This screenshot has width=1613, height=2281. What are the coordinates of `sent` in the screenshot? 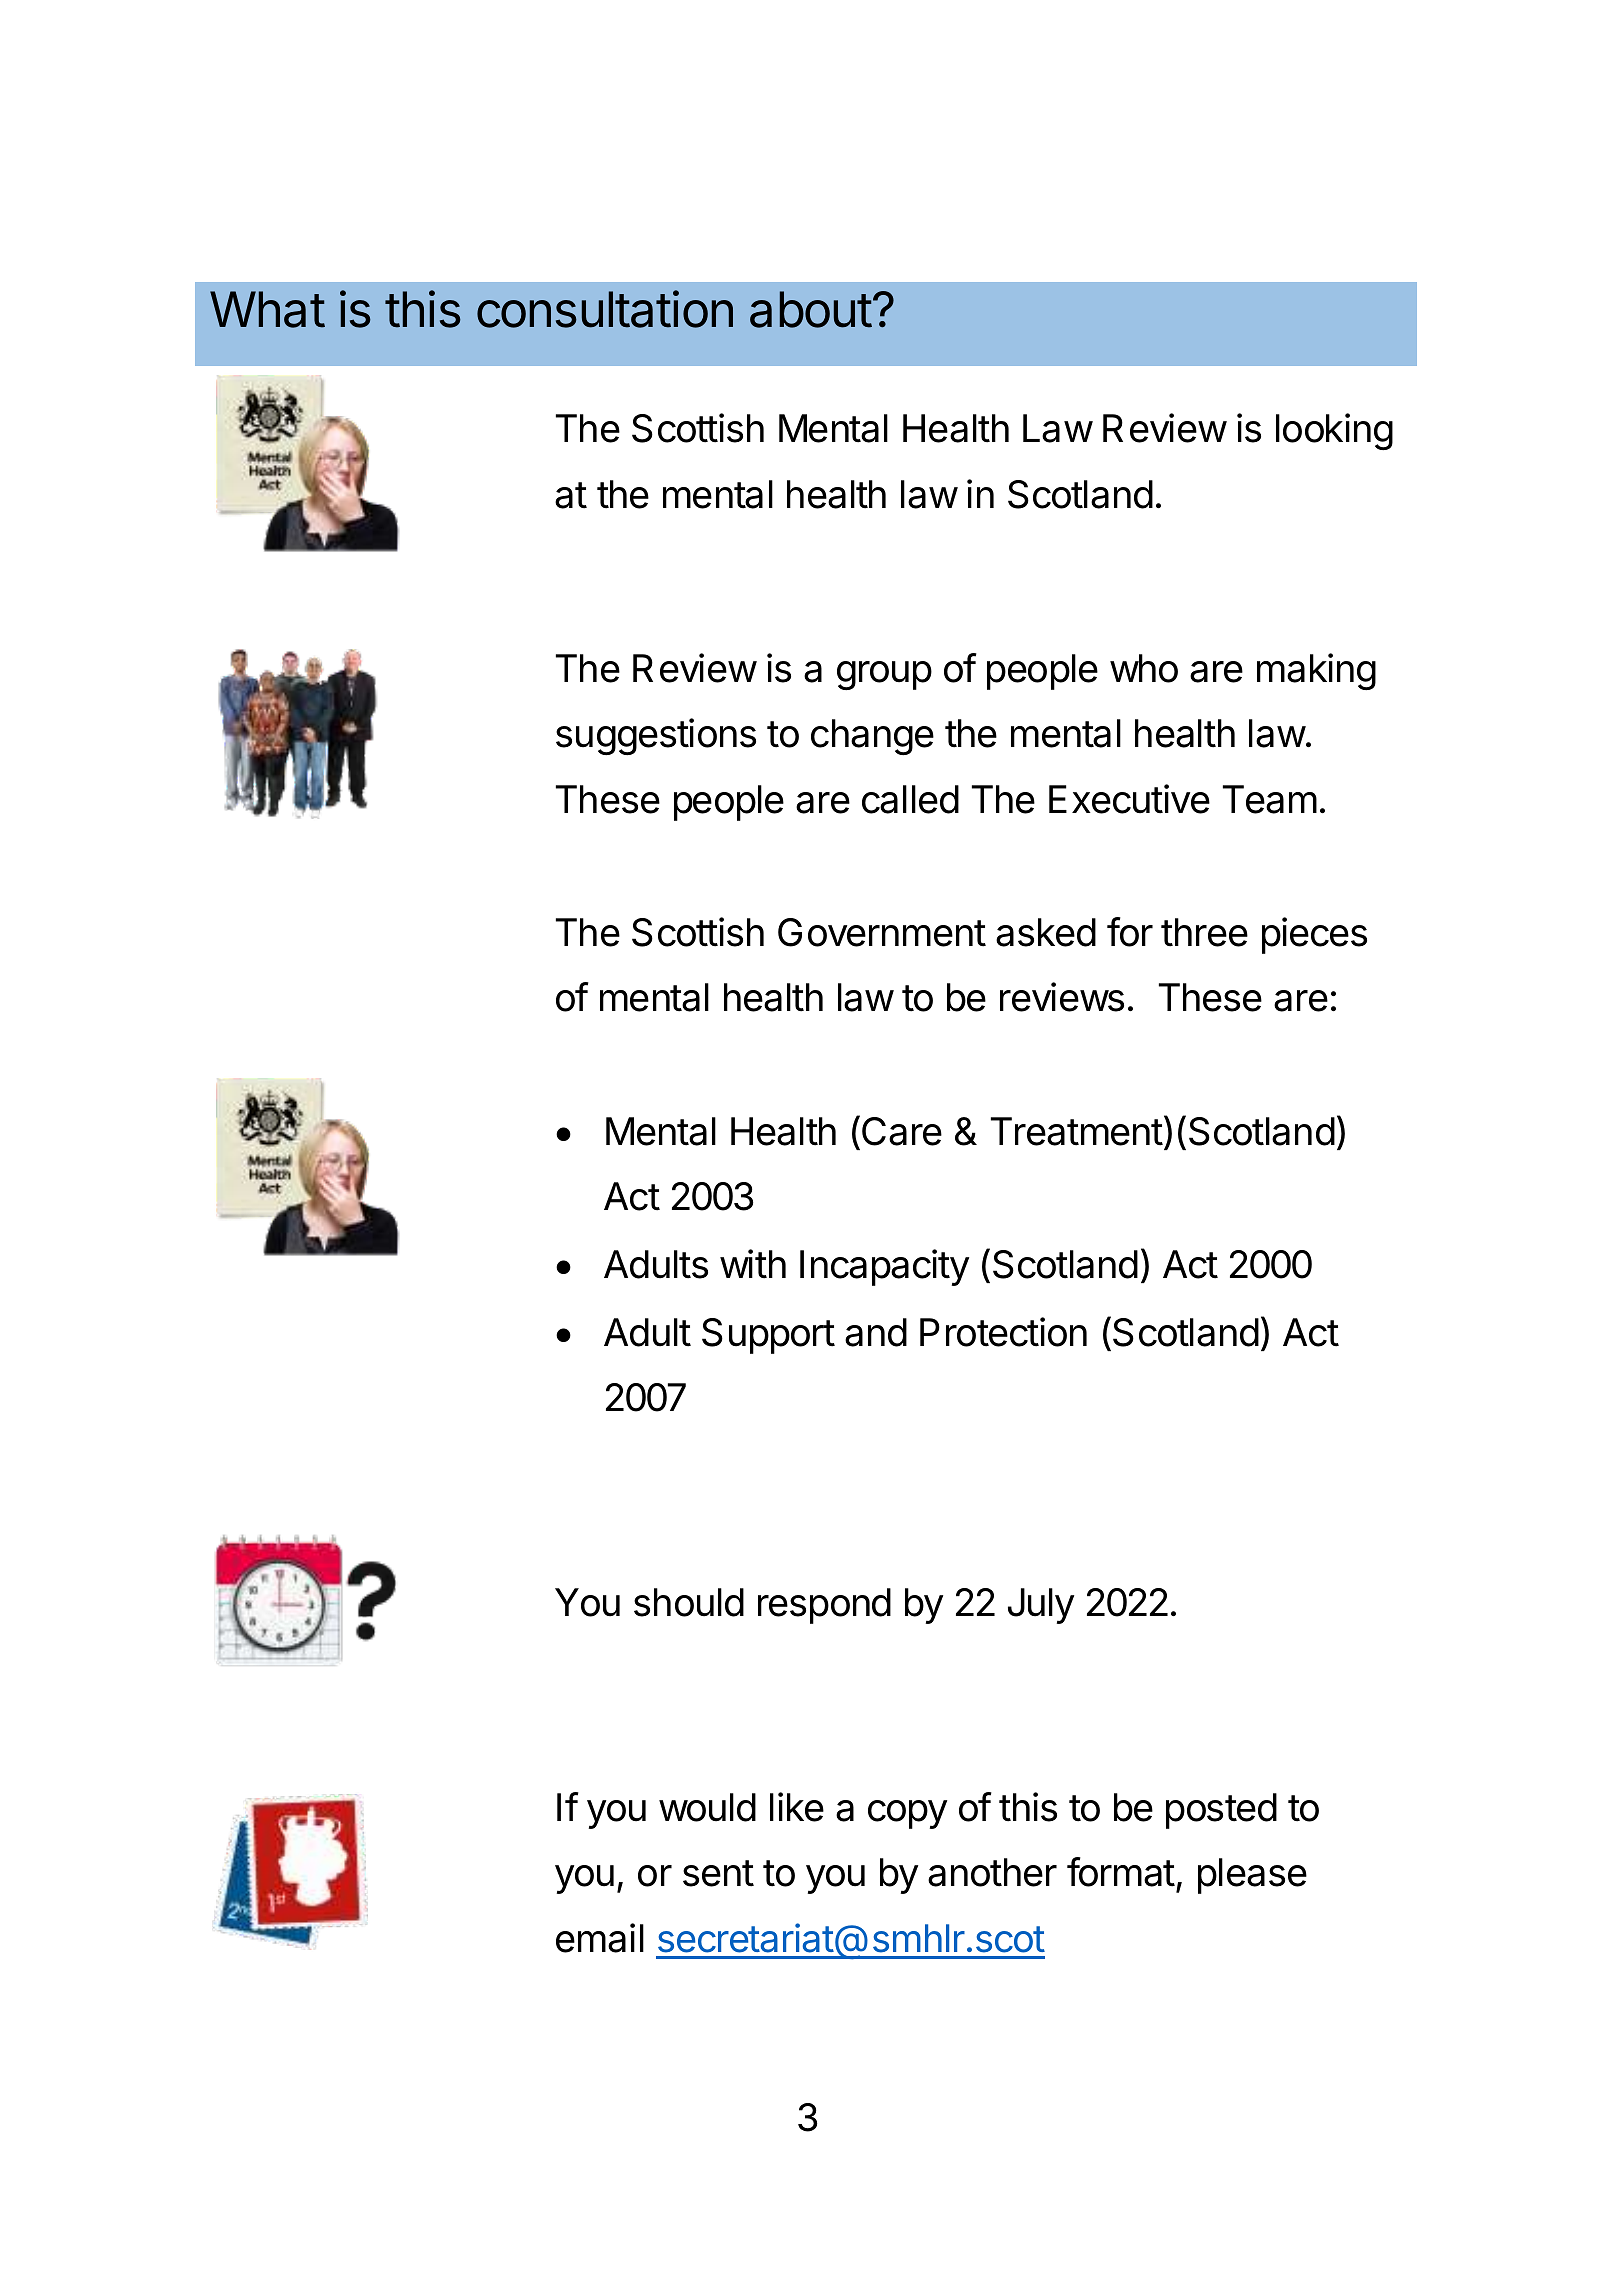 It's located at (718, 1873).
